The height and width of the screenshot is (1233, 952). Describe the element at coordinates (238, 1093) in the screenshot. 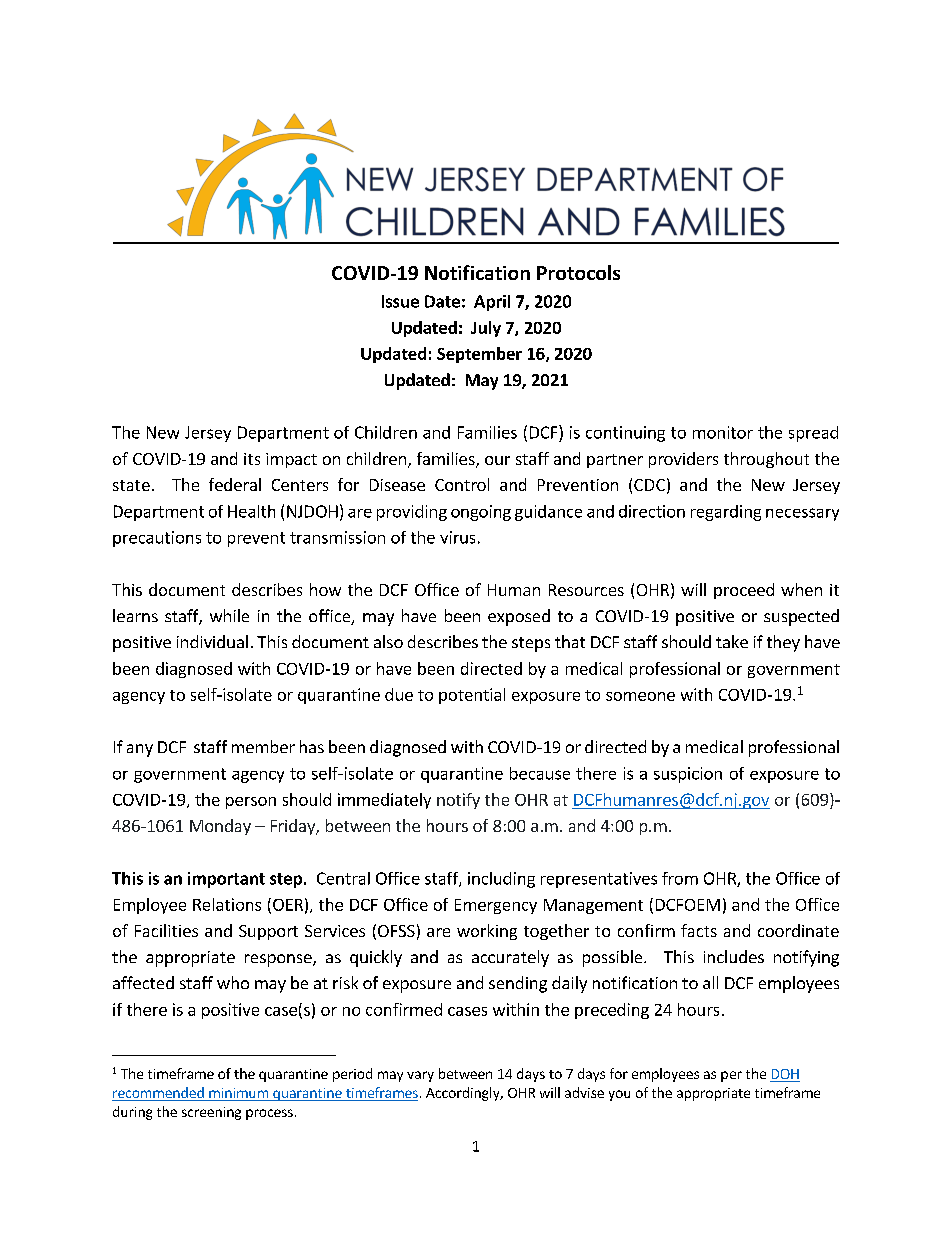

I see `minimum` at that location.
